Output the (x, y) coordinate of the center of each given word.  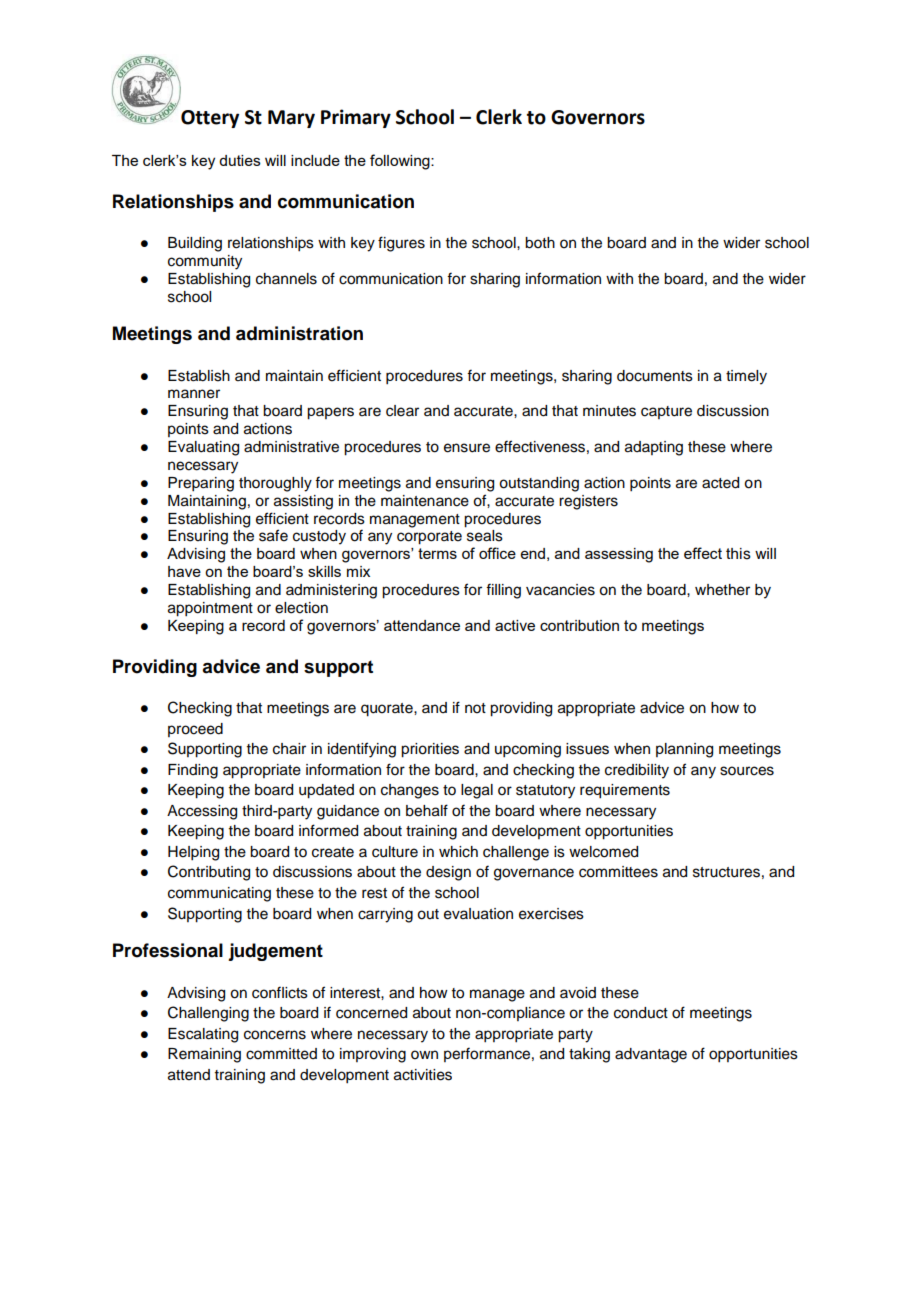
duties (240, 160)
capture (666, 412)
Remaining (204, 1055)
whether (722, 590)
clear (402, 411)
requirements (625, 791)
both (540, 243)
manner (194, 394)
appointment (210, 609)
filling (503, 591)
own (424, 1055)
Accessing (202, 812)
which (458, 852)
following (401, 162)
